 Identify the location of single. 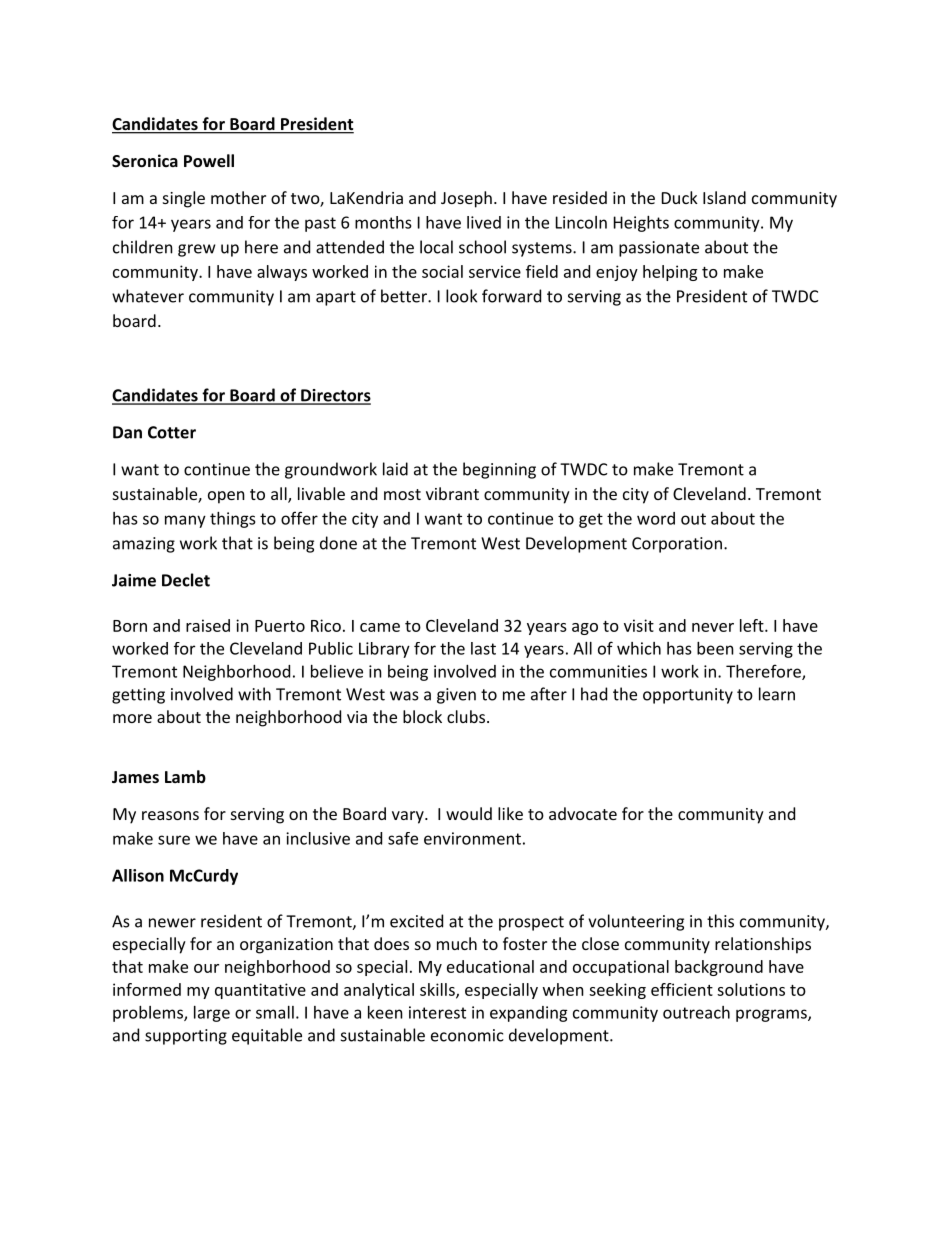
(184, 199).
